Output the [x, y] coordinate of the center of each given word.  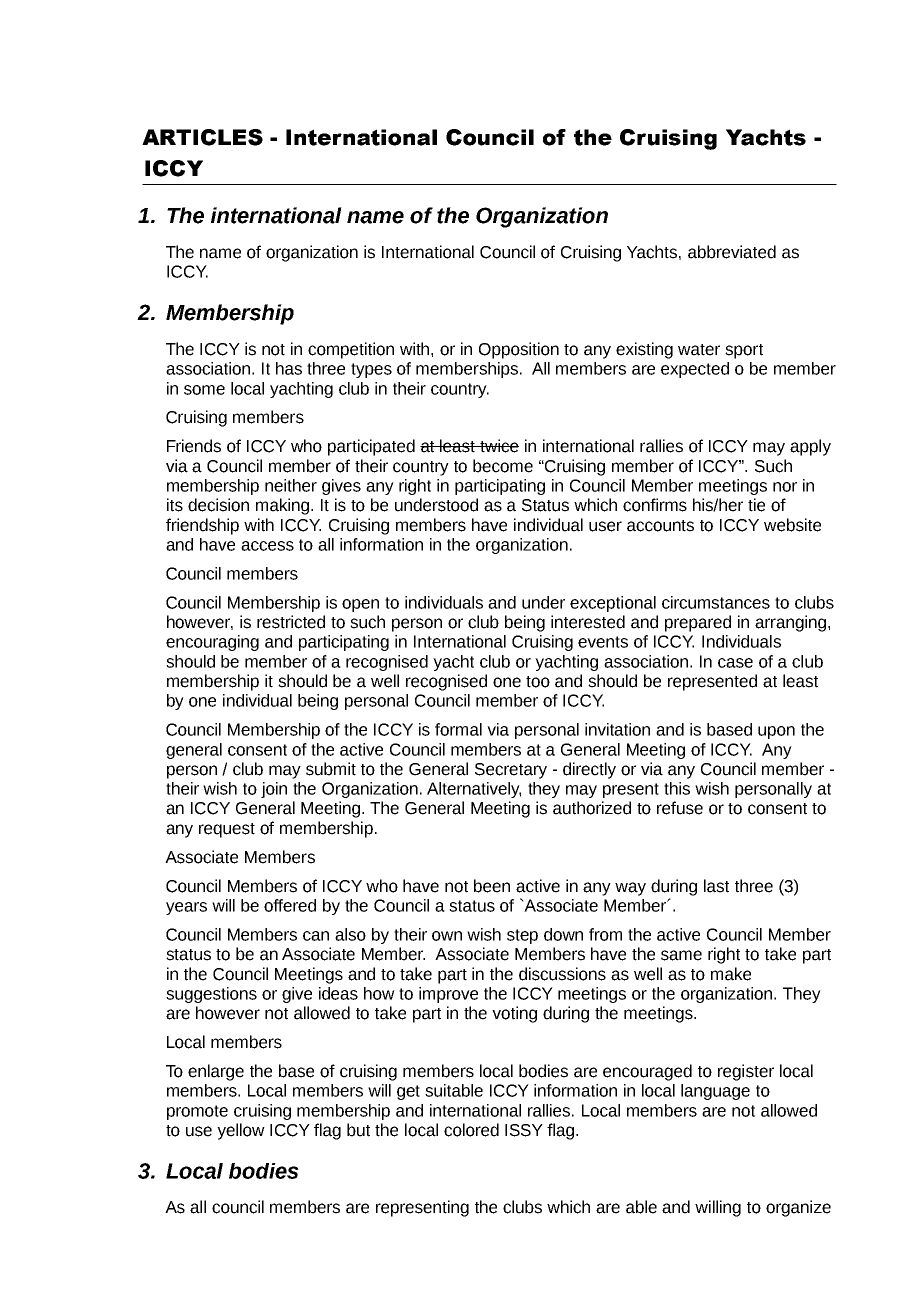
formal [458, 729]
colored [471, 1130]
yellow [241, 1131]
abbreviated [732, 252]
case [735, 663]
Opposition [519, 350]
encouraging [212, 643]
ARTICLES [202, 137]
